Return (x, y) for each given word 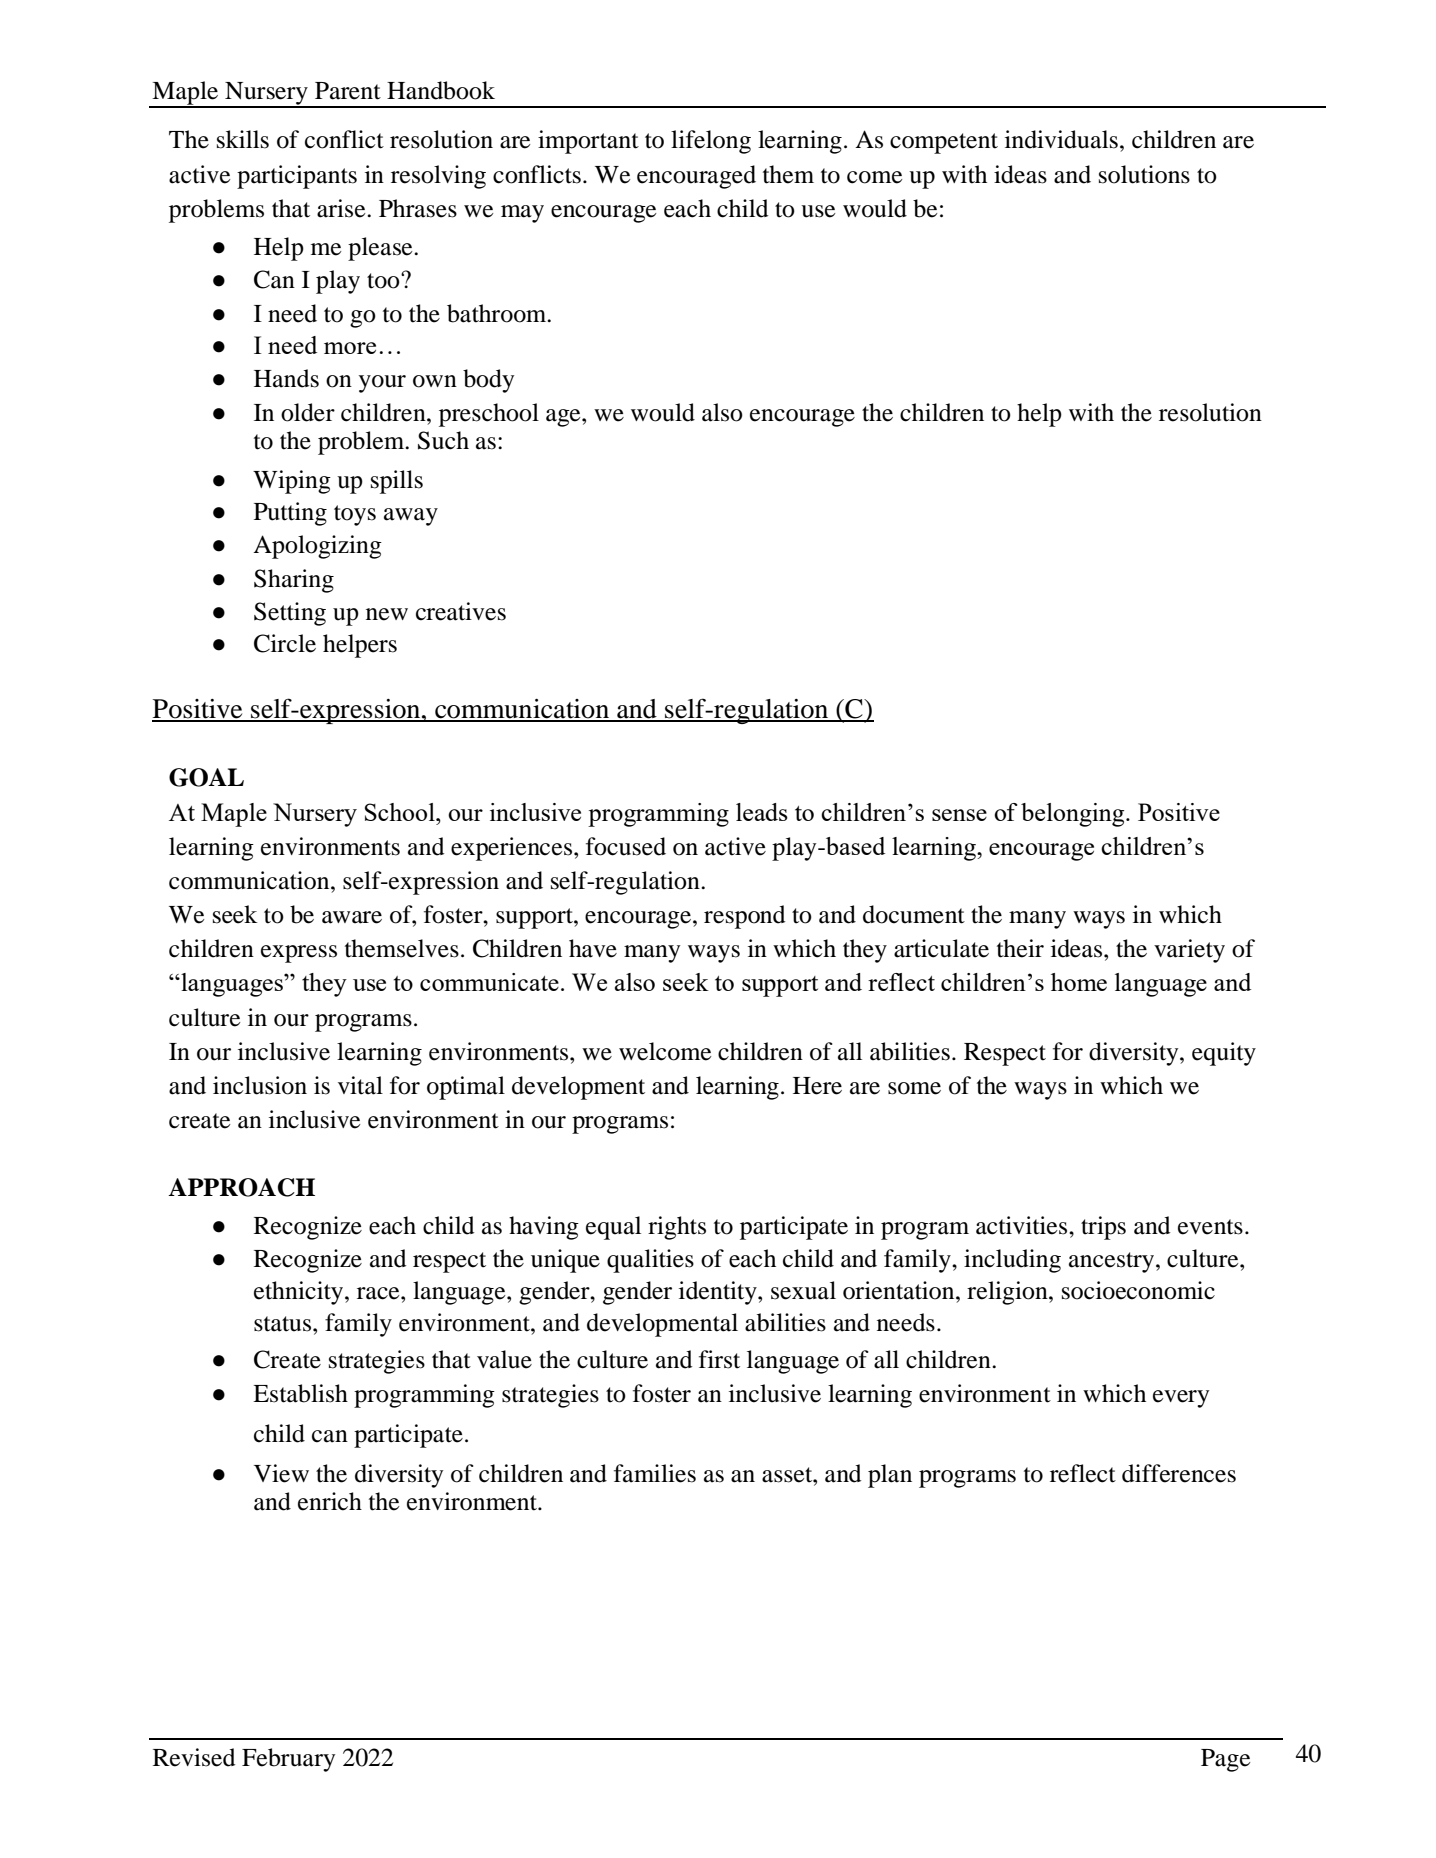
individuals (1061, 139)
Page (1225, 1760)
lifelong (711, 142)
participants (297, 177)
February (288, 1760)
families (655, 1473)
